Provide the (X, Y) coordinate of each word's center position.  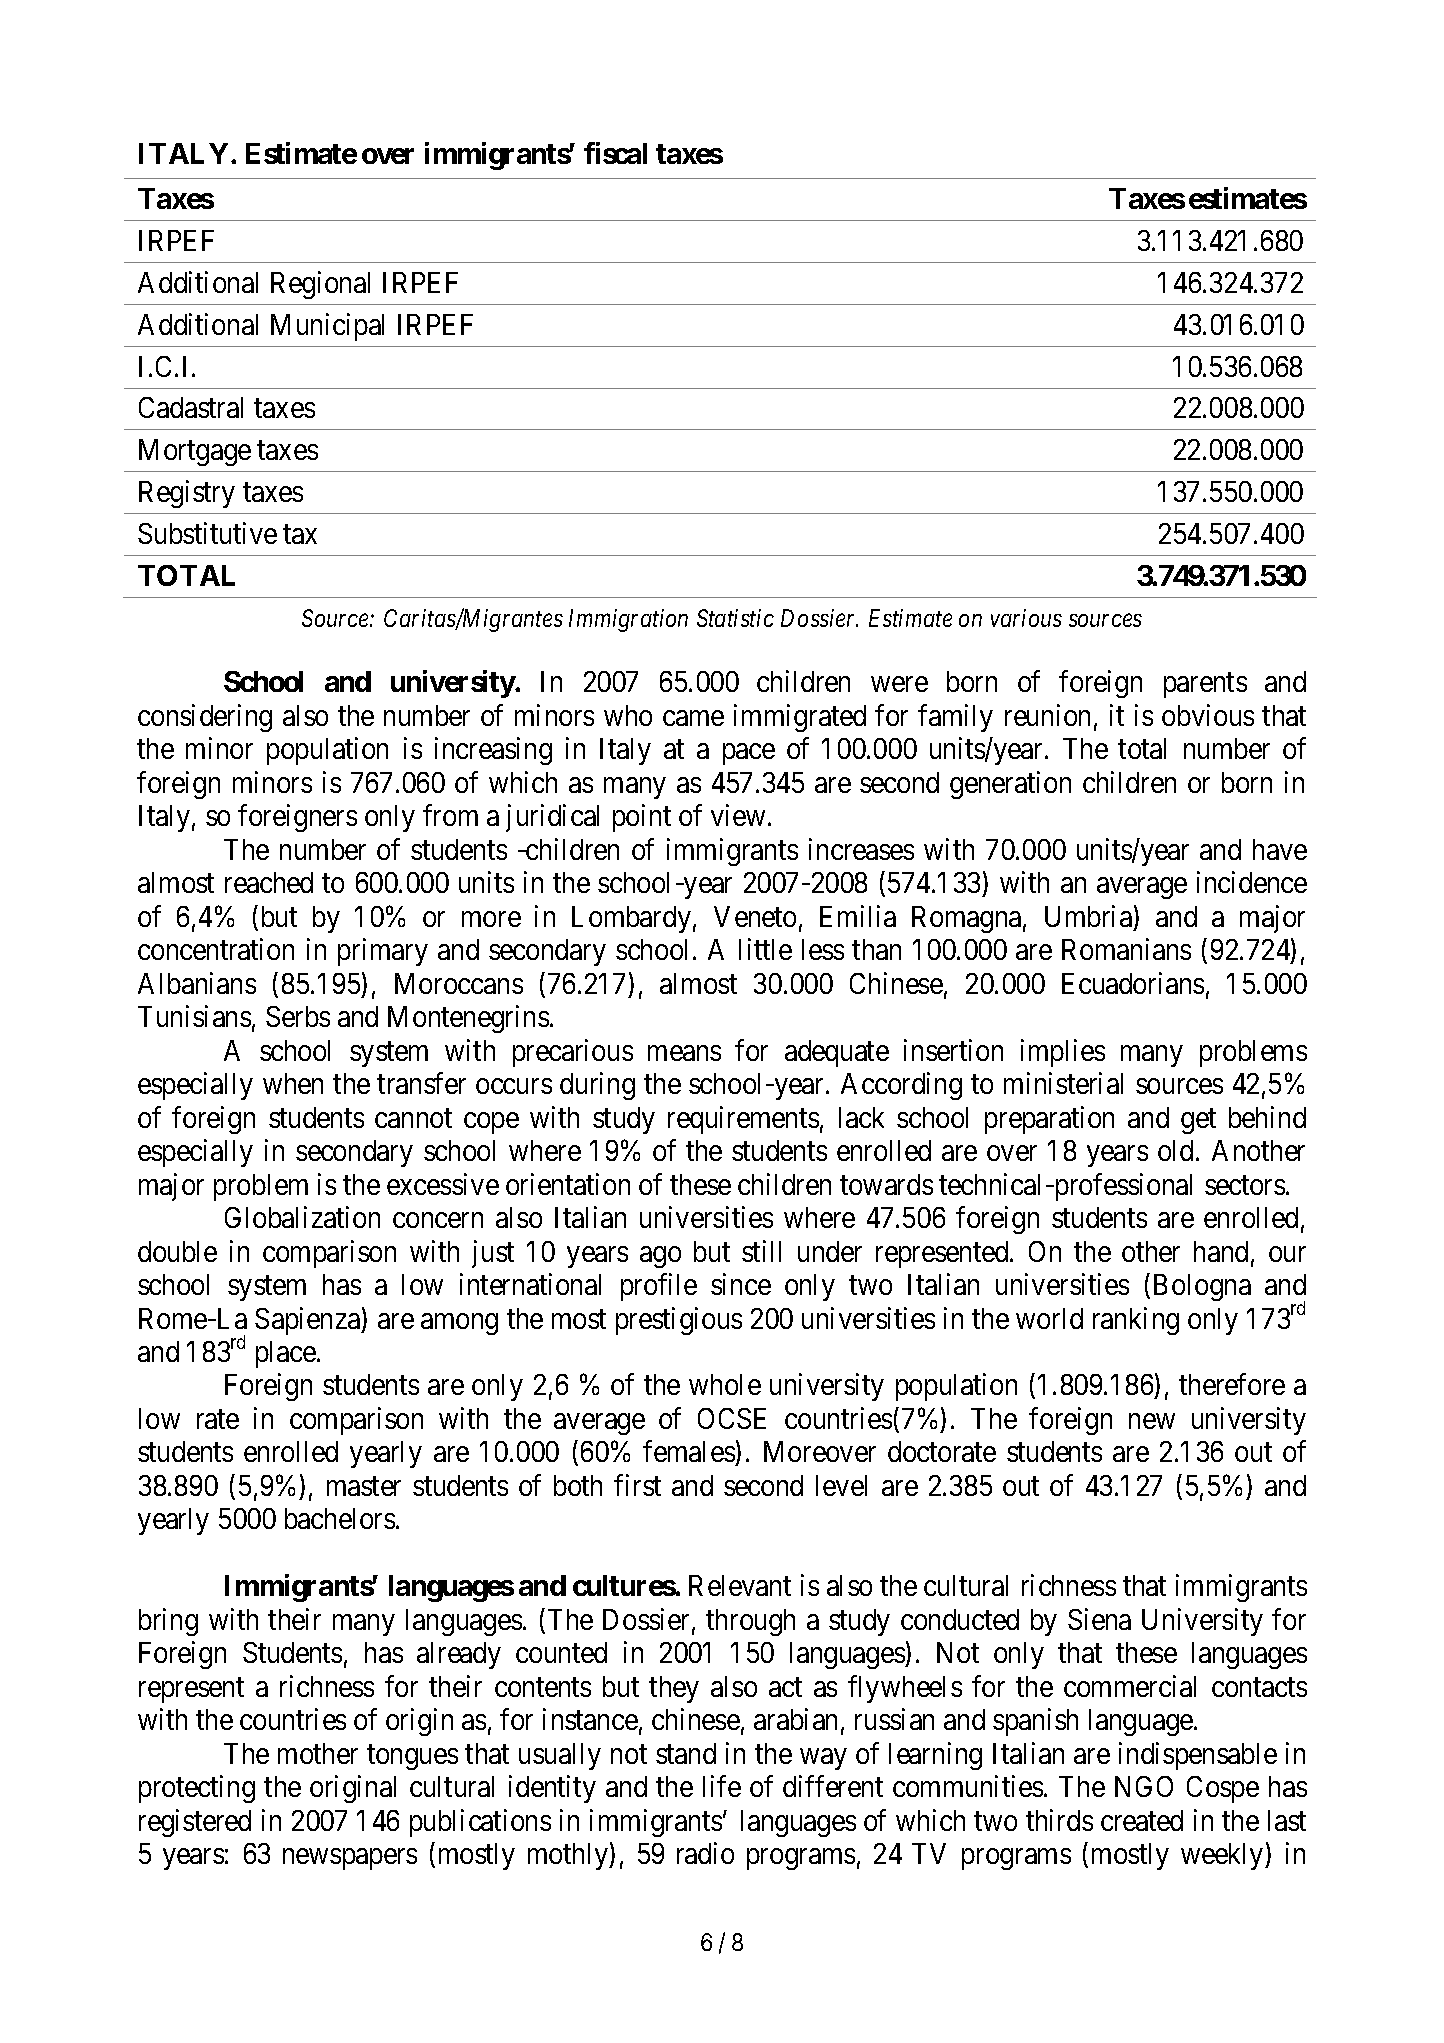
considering (205, 718)
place (286, 1354)
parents (1205, 686)
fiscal (615, 153)
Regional (320, 285)
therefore (1232, 1384)
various (1026, 618)
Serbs (298, 1016)
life (722, 1786)
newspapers (350, 1859)
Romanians (1126, 949)
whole (725, 1384)
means (684, 1053)
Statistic (735, 618)
